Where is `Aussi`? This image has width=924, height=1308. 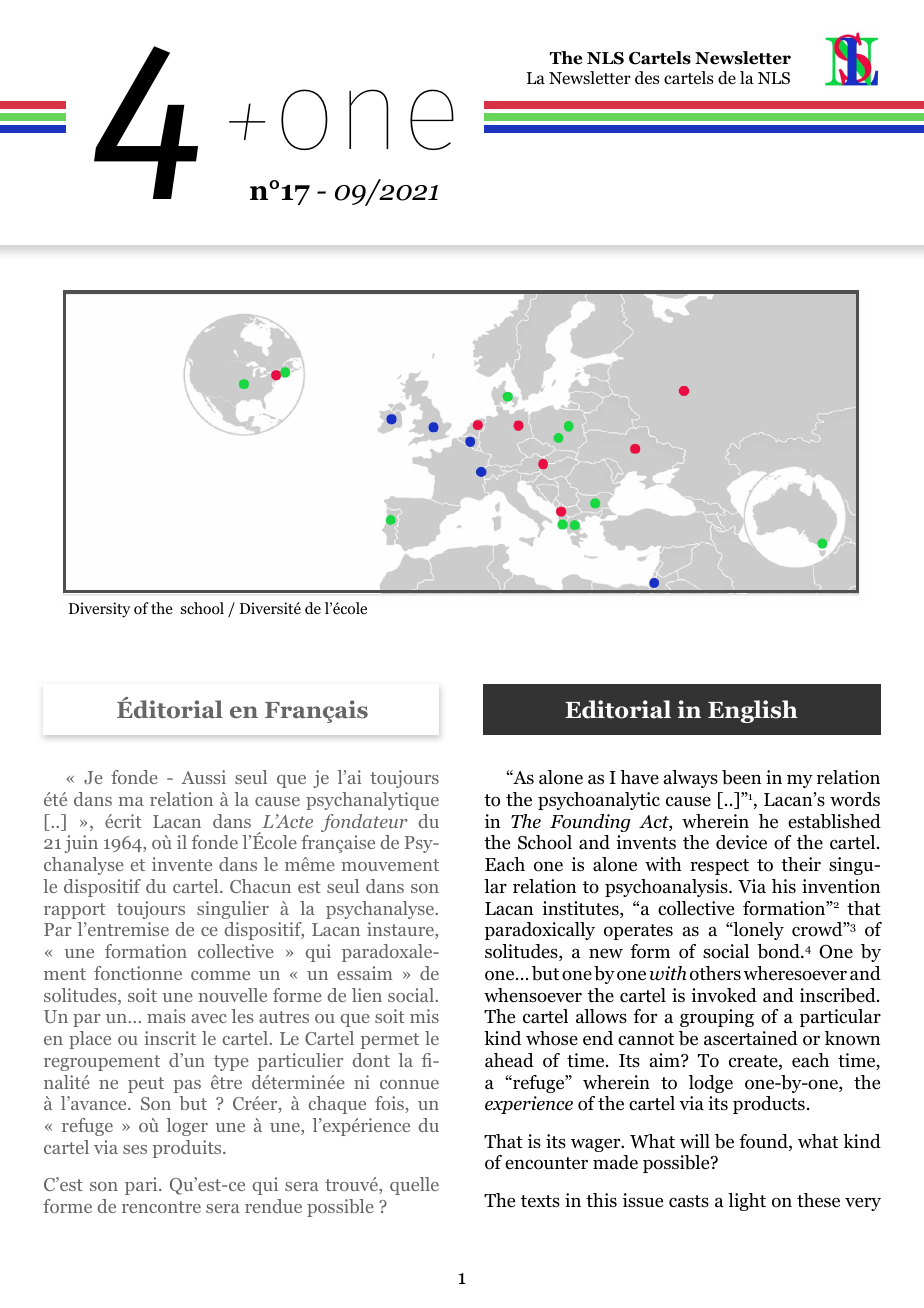
Aussi is located at coordinates (203, 777).
